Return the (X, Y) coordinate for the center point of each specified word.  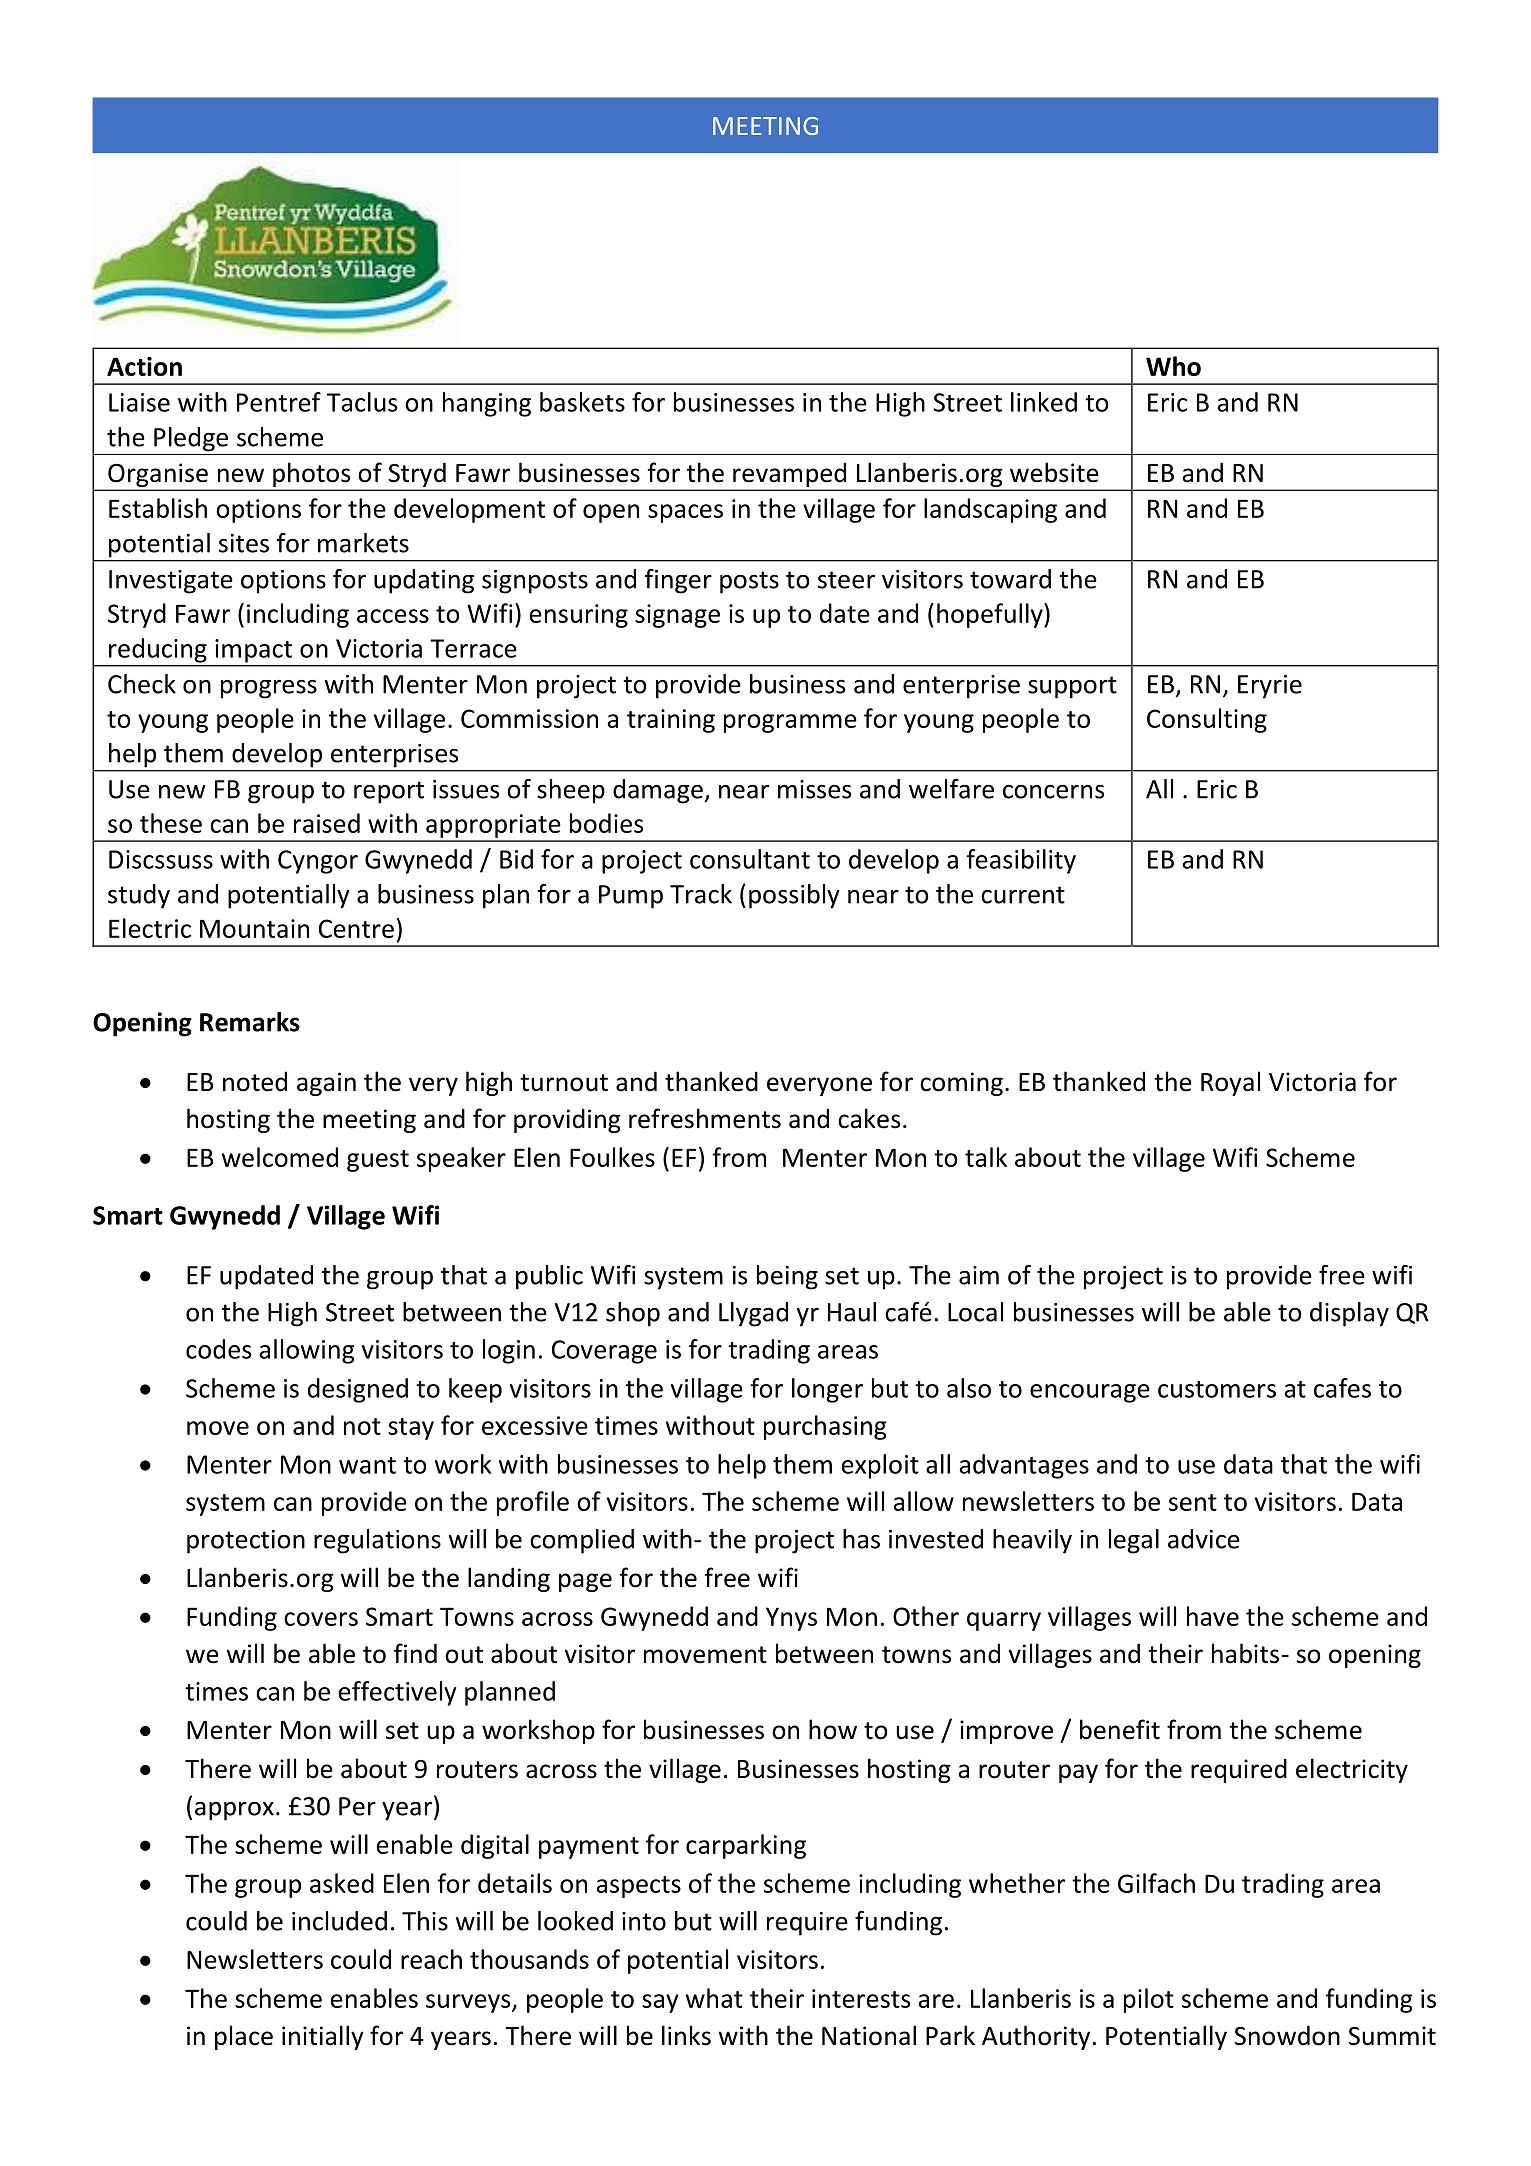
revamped (789, 475)
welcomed (280, 1157)
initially (323, 2037)
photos (311, 475)
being (787, 1277)
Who (1173, 366)
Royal (1230, 1083)
